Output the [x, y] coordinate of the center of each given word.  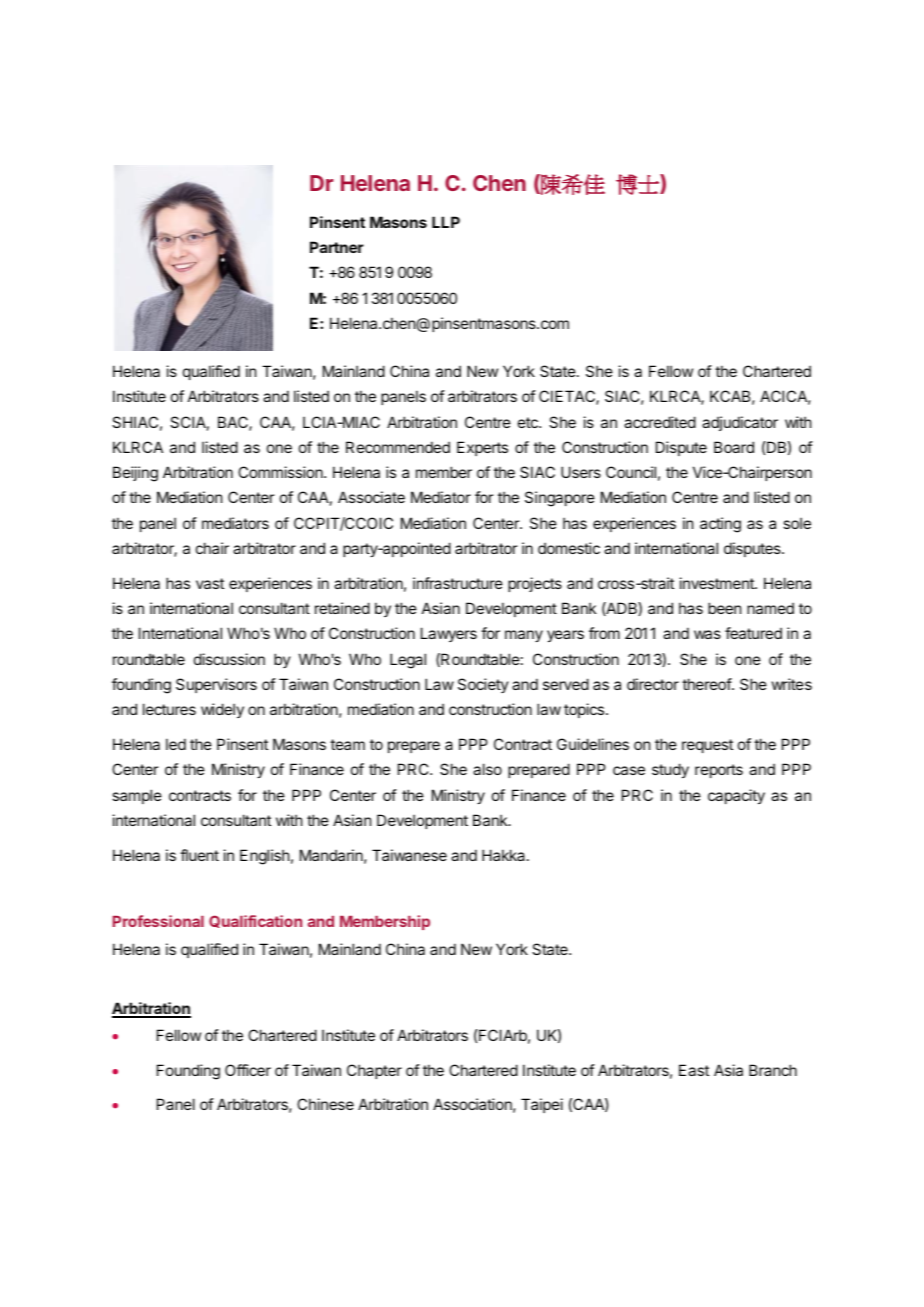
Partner [337, 247]
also [487, 769]
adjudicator [740, 423]
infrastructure [458, 583]
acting [720, 525]
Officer [248, 1070]
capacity [736, 796]
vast [210, 583]
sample [137, 796]
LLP [446, 222]
